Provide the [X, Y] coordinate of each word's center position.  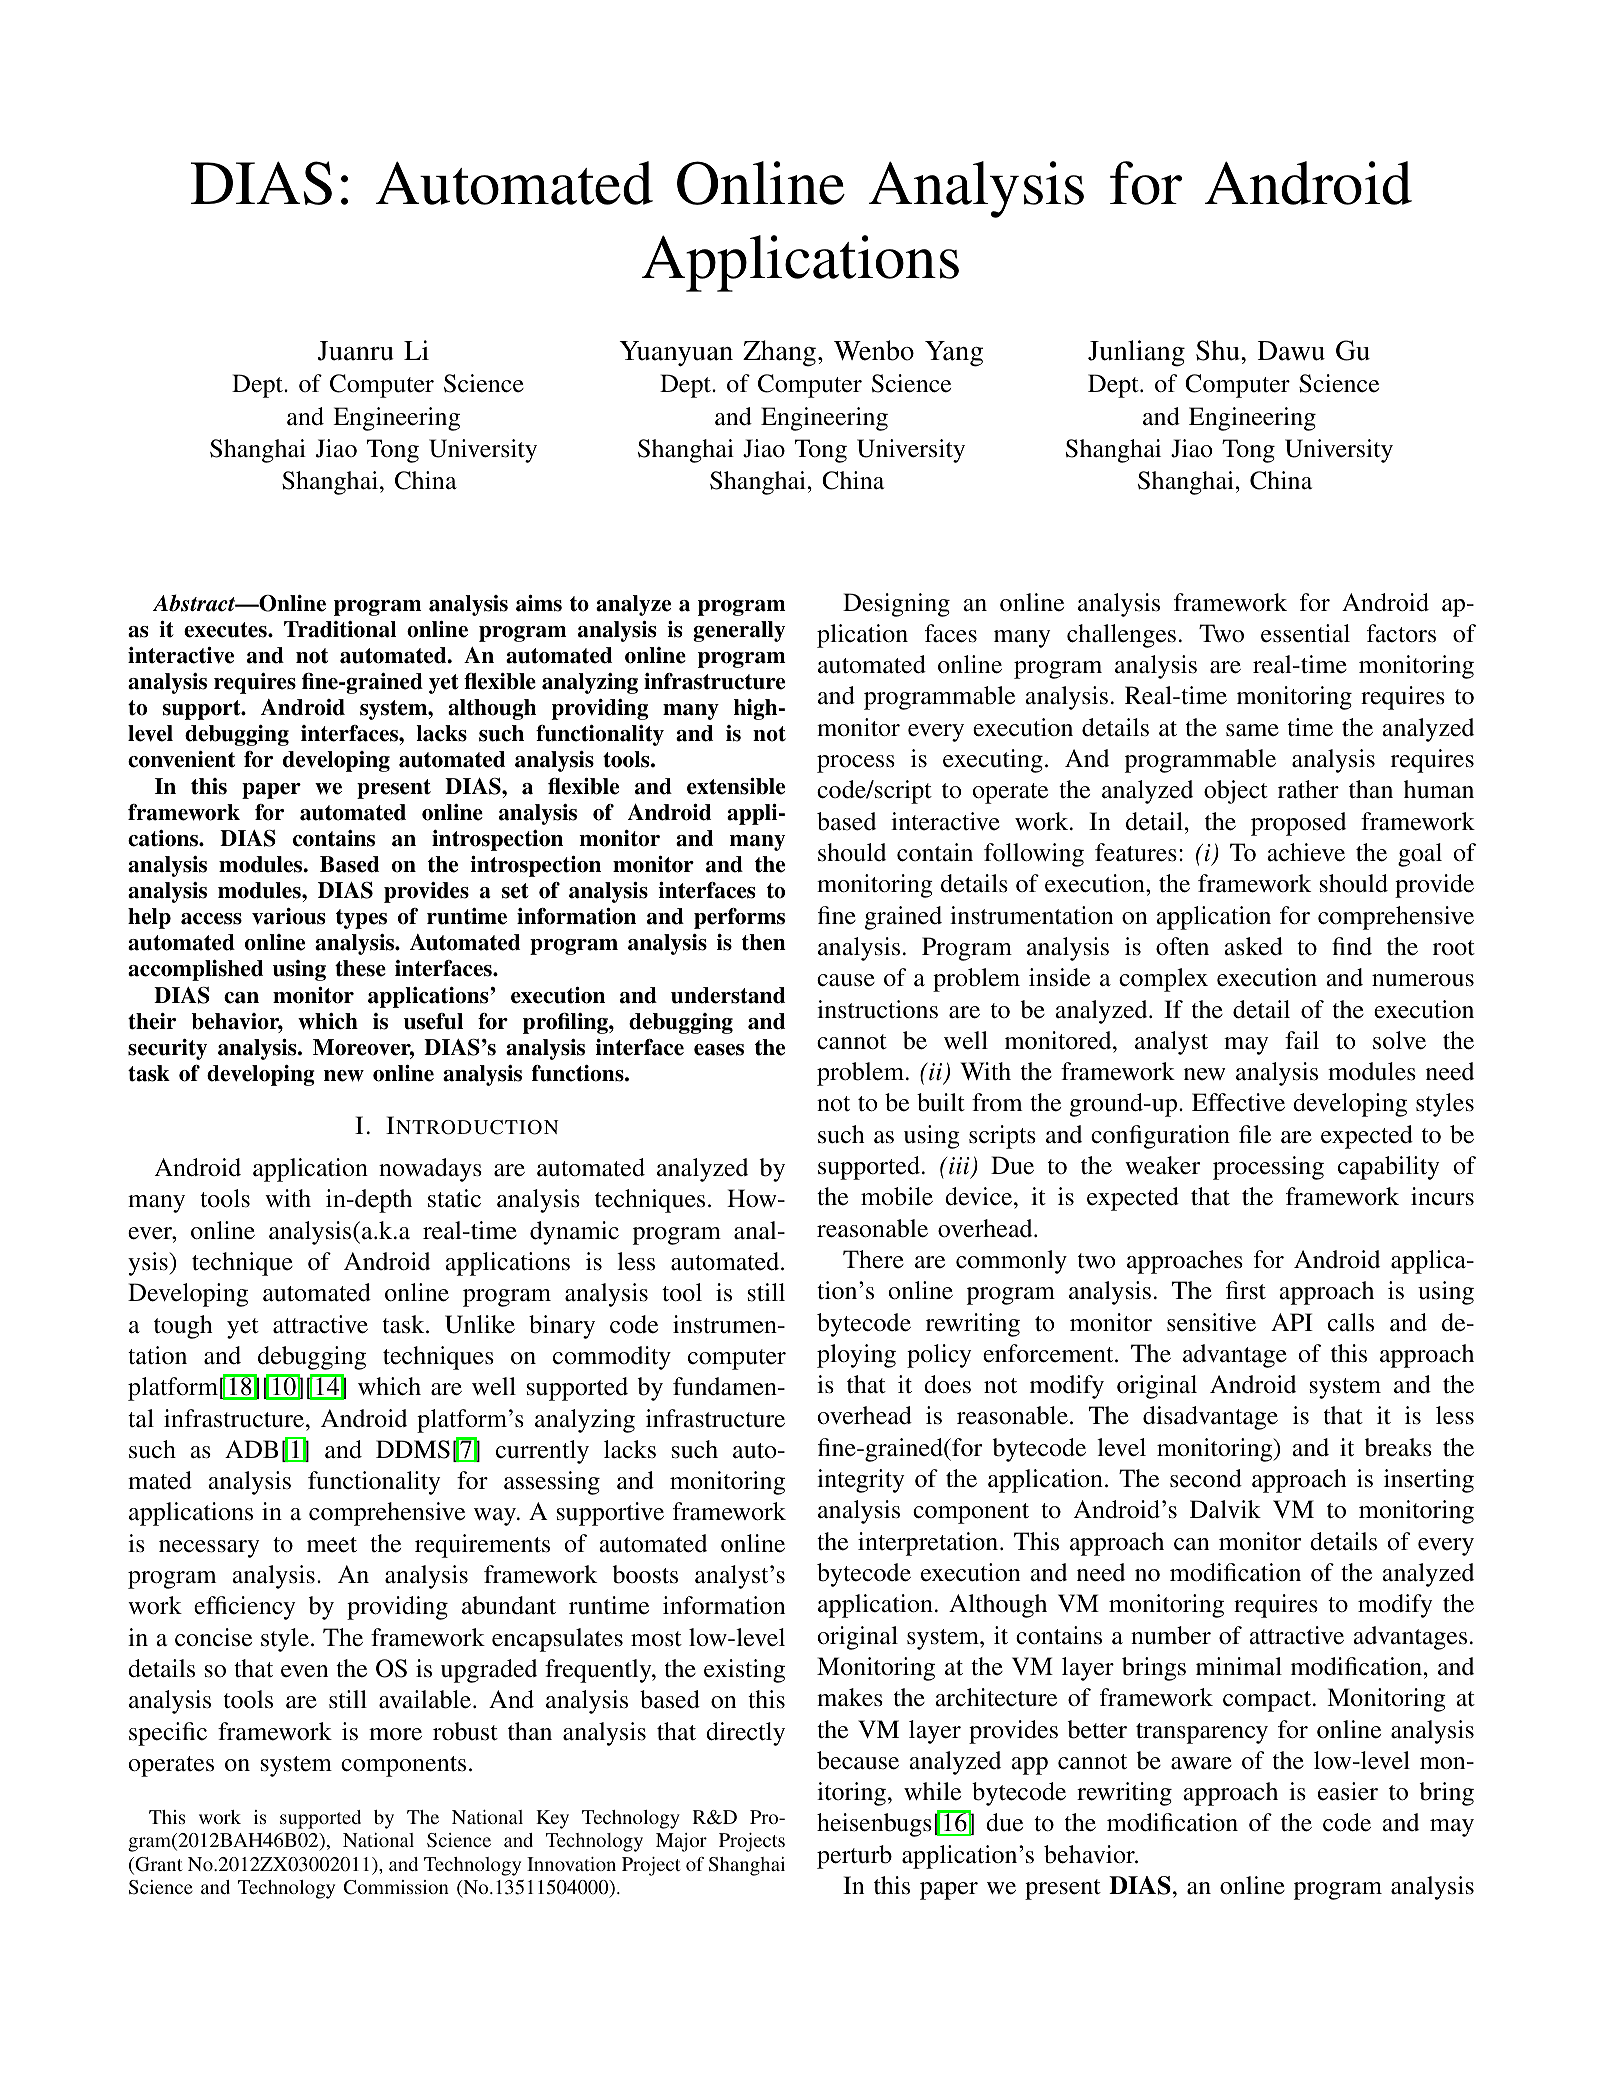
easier [1348, 1791]
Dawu [1291, 351]
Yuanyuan [676, 354]
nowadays [430, 1170]
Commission [396, 1887]
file [1255, 1134]
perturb [854, 1857]
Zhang [779, 353]
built [941, 1102]
